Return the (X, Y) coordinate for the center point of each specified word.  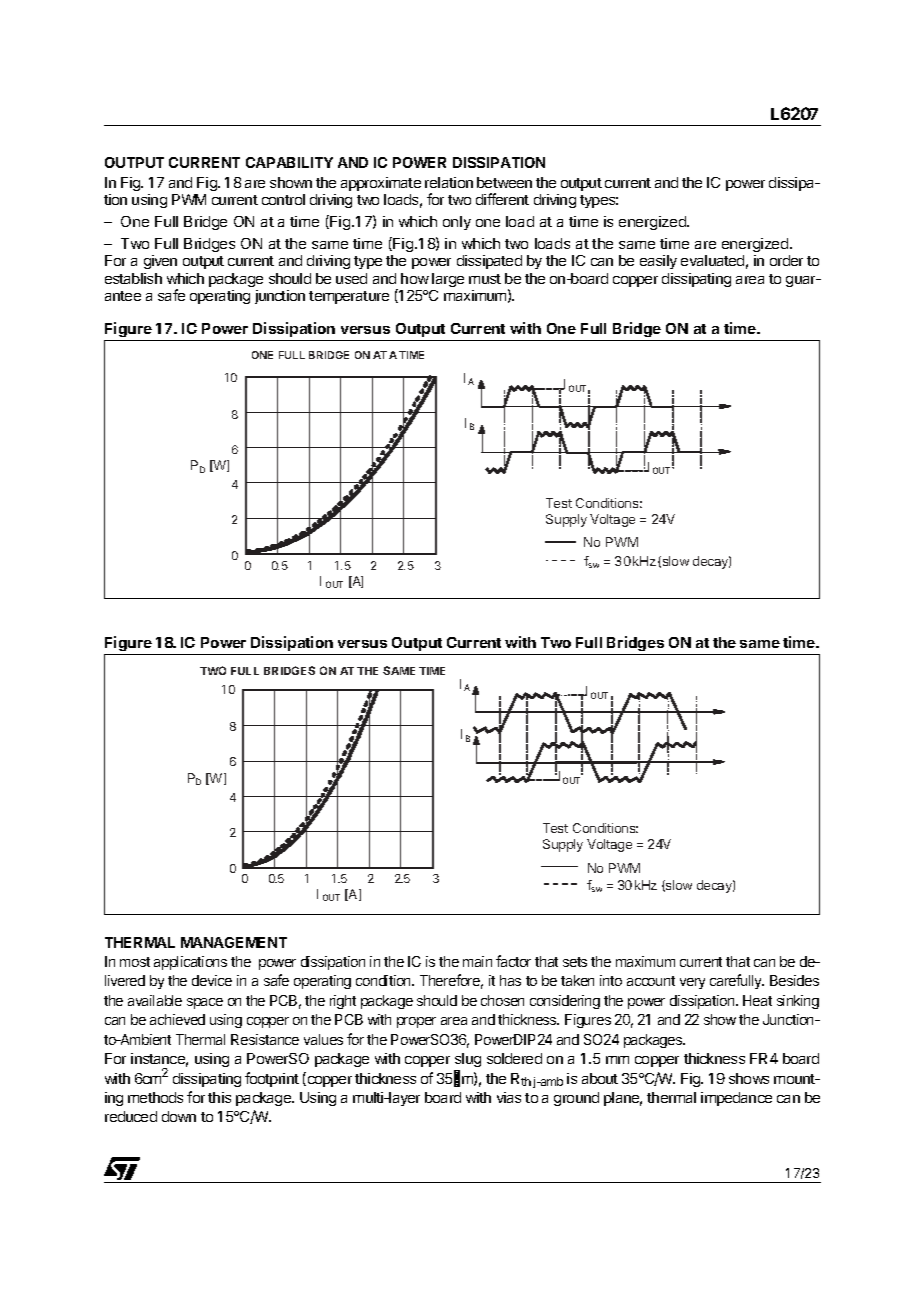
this (219, 1097)
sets (575, 962)
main (477, 961)
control (283, 199)
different (502, 199)
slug (467, 1062)
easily (658, 262)
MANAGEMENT (234, 942)
